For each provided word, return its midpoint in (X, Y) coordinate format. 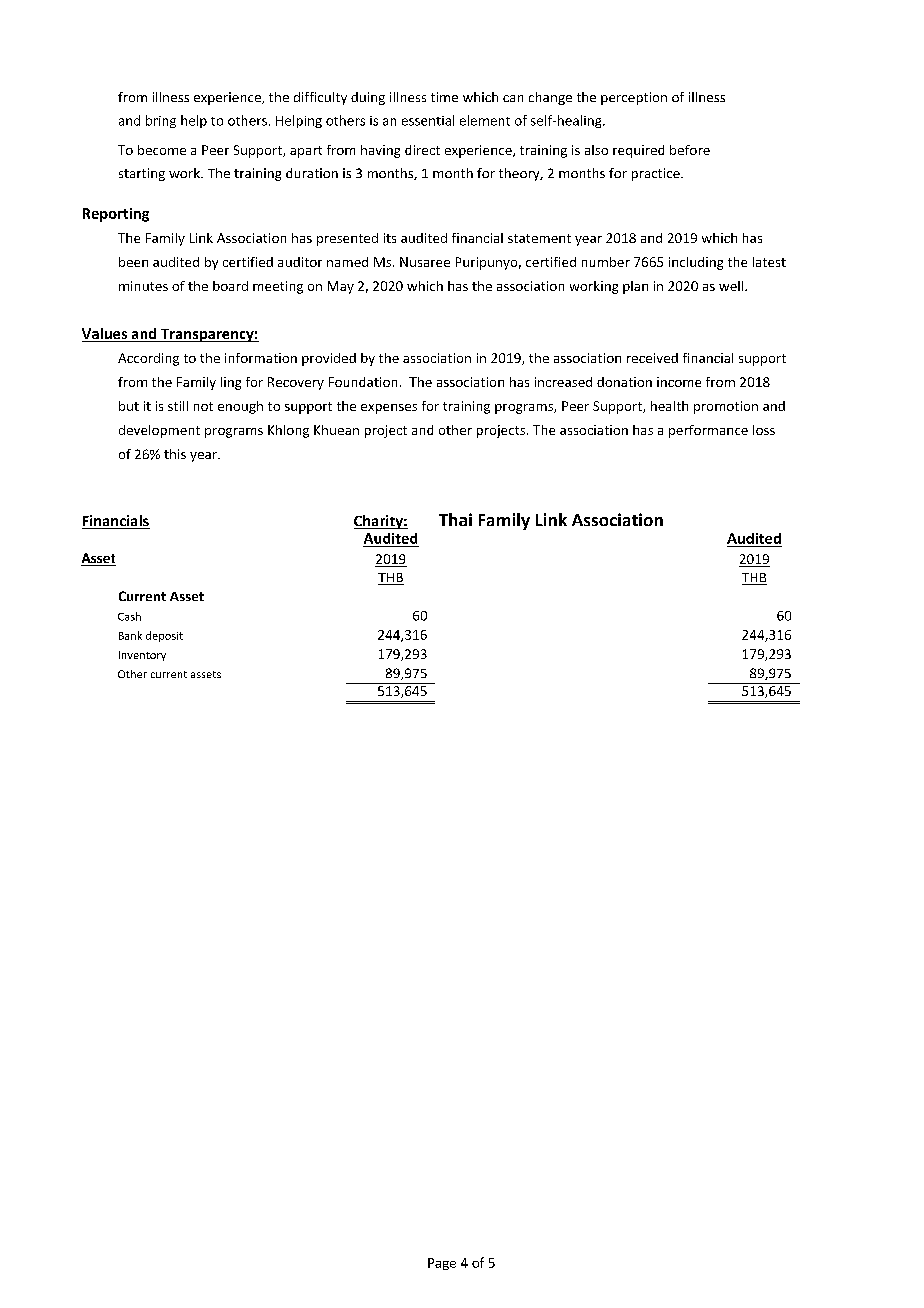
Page (442, 1264)
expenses (389, 409)
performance (708, 431)
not (203, 406)
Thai (455, 519)
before (690, 150)
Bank (130, 635)
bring (161, 121)
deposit (164, 636)
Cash (129, 616)
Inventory (142, 656)
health (669, 406)
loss (764, 430)
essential (428, 120)
